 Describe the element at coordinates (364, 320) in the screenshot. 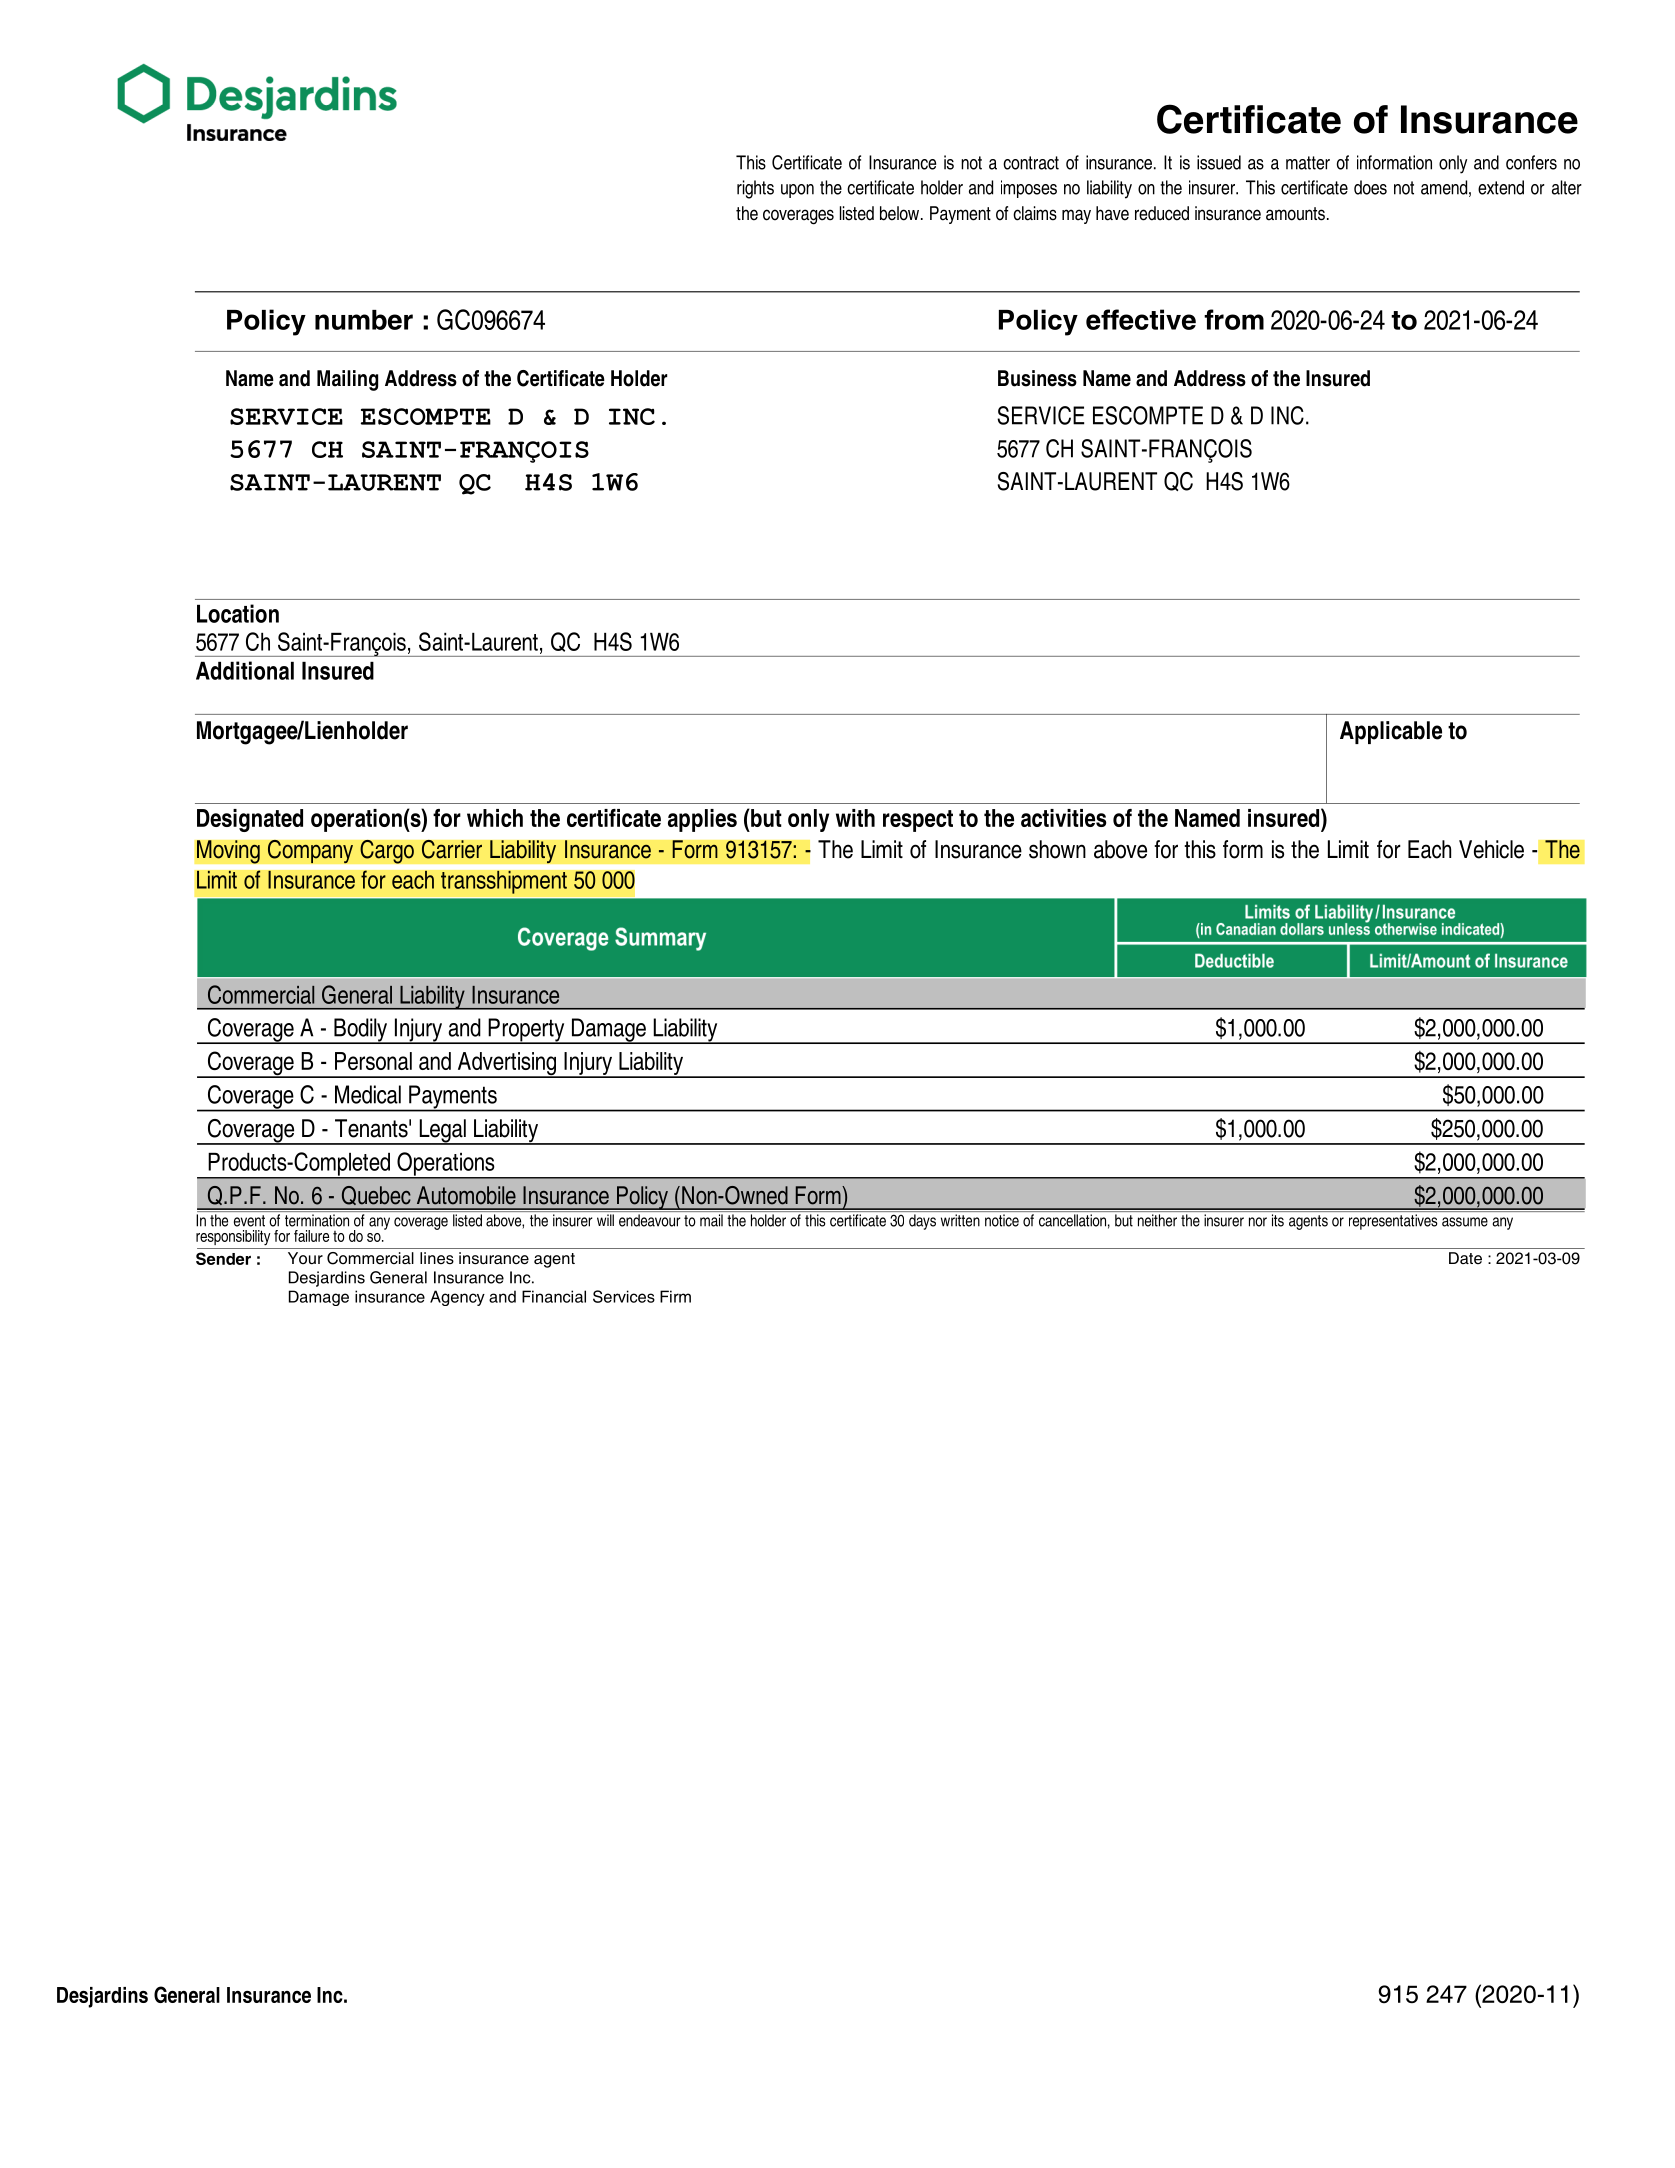

I see `number` at that location.
